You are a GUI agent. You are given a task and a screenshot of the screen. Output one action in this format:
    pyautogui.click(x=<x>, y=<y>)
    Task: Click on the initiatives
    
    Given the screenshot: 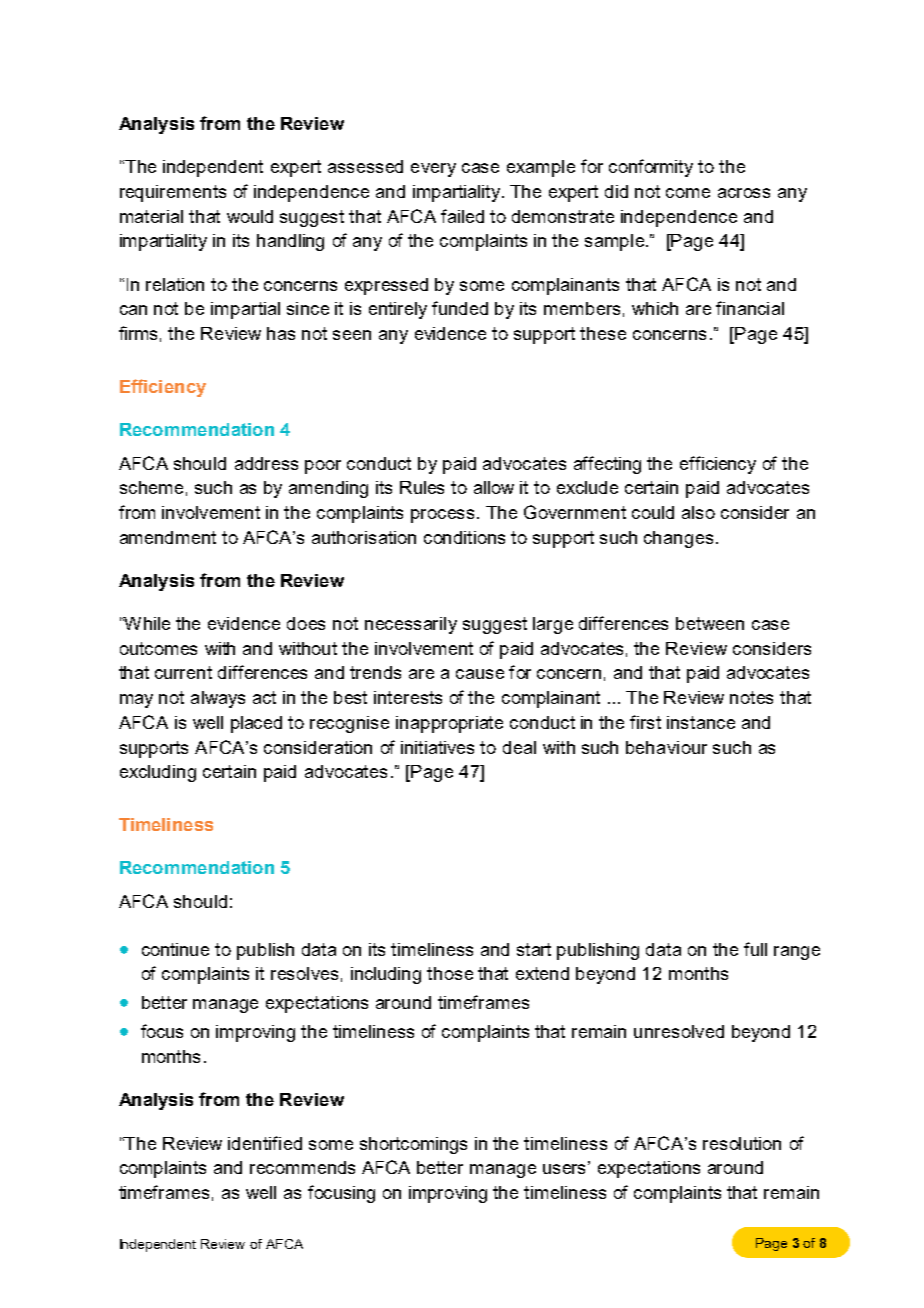 What is the action you would take?
    pyautogui.click(x=437, y=747)
